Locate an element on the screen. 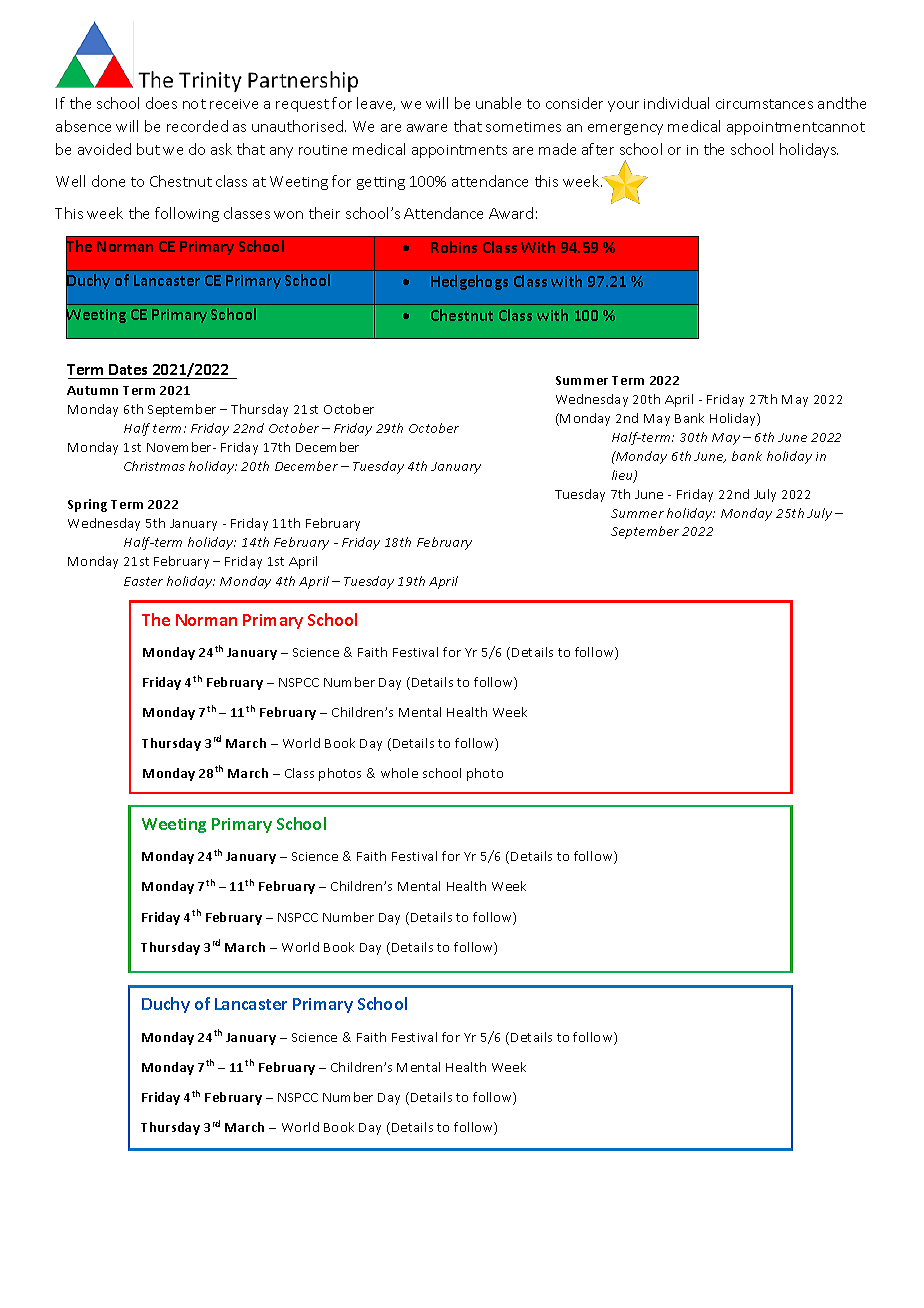  does is located at coordinates (161, 103).
